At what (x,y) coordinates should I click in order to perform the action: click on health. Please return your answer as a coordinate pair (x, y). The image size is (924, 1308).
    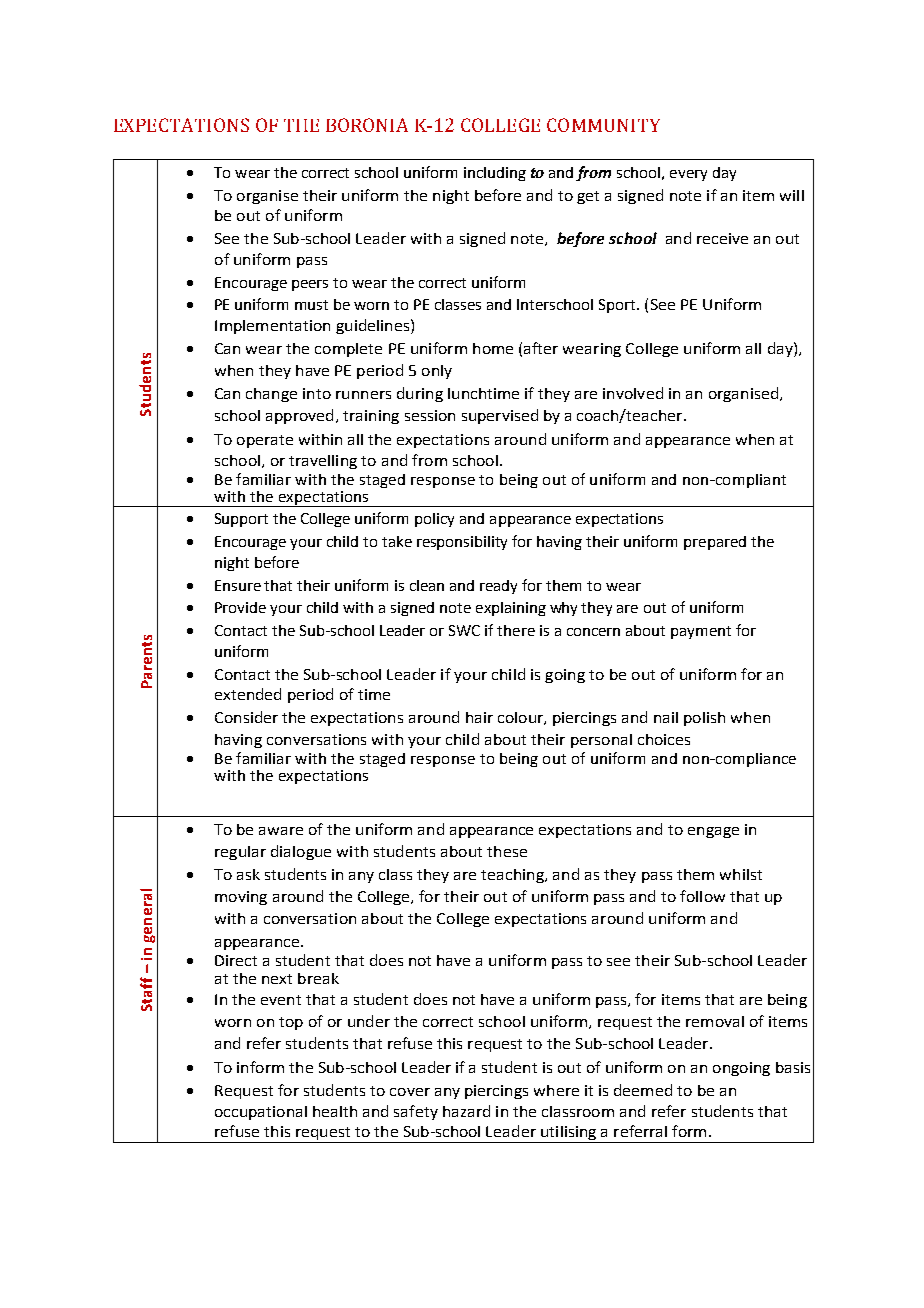
    Looking at the image, I should click on (335, 1111).
